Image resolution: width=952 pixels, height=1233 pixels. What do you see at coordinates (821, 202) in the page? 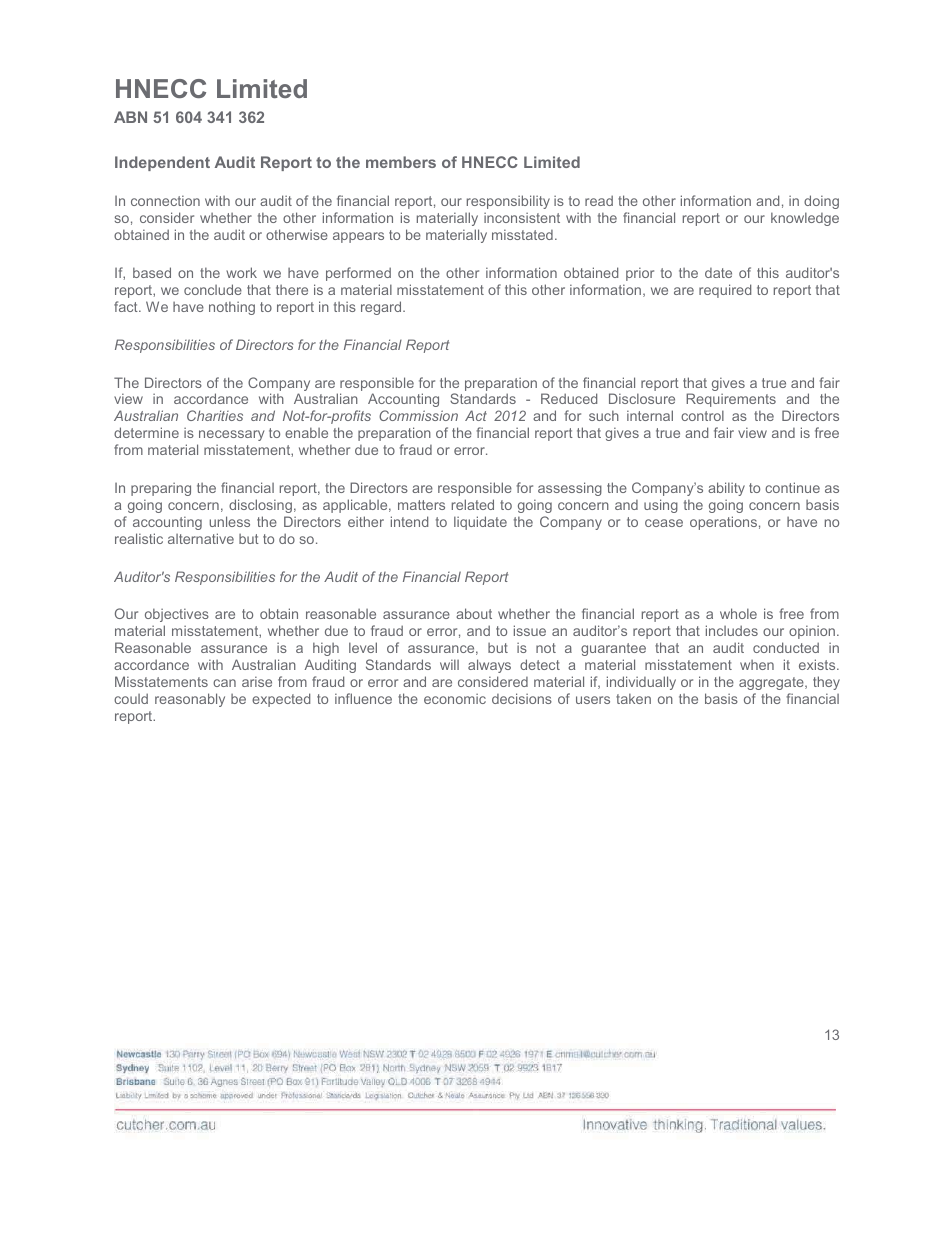
I see `doing` at bounding box center [821, 202].
